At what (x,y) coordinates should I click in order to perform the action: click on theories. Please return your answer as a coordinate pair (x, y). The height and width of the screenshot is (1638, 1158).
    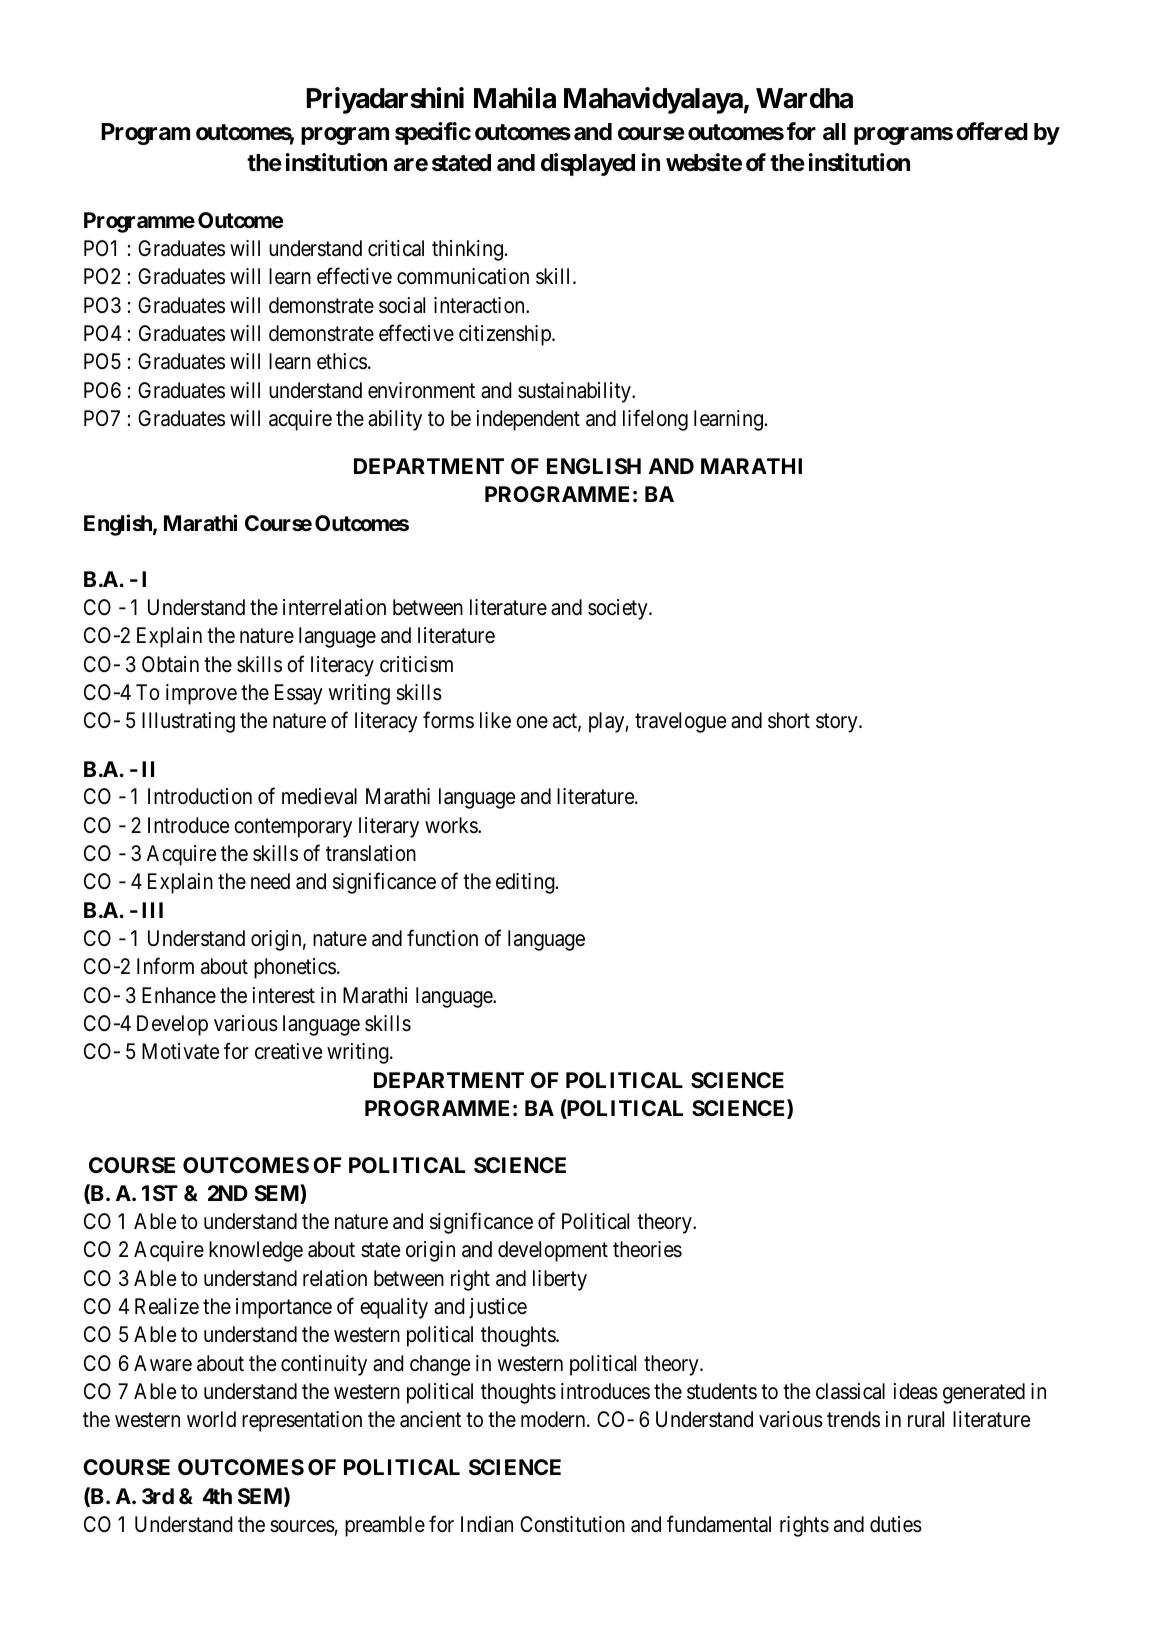
    Looking at the image, I should click on (647, 1249).
